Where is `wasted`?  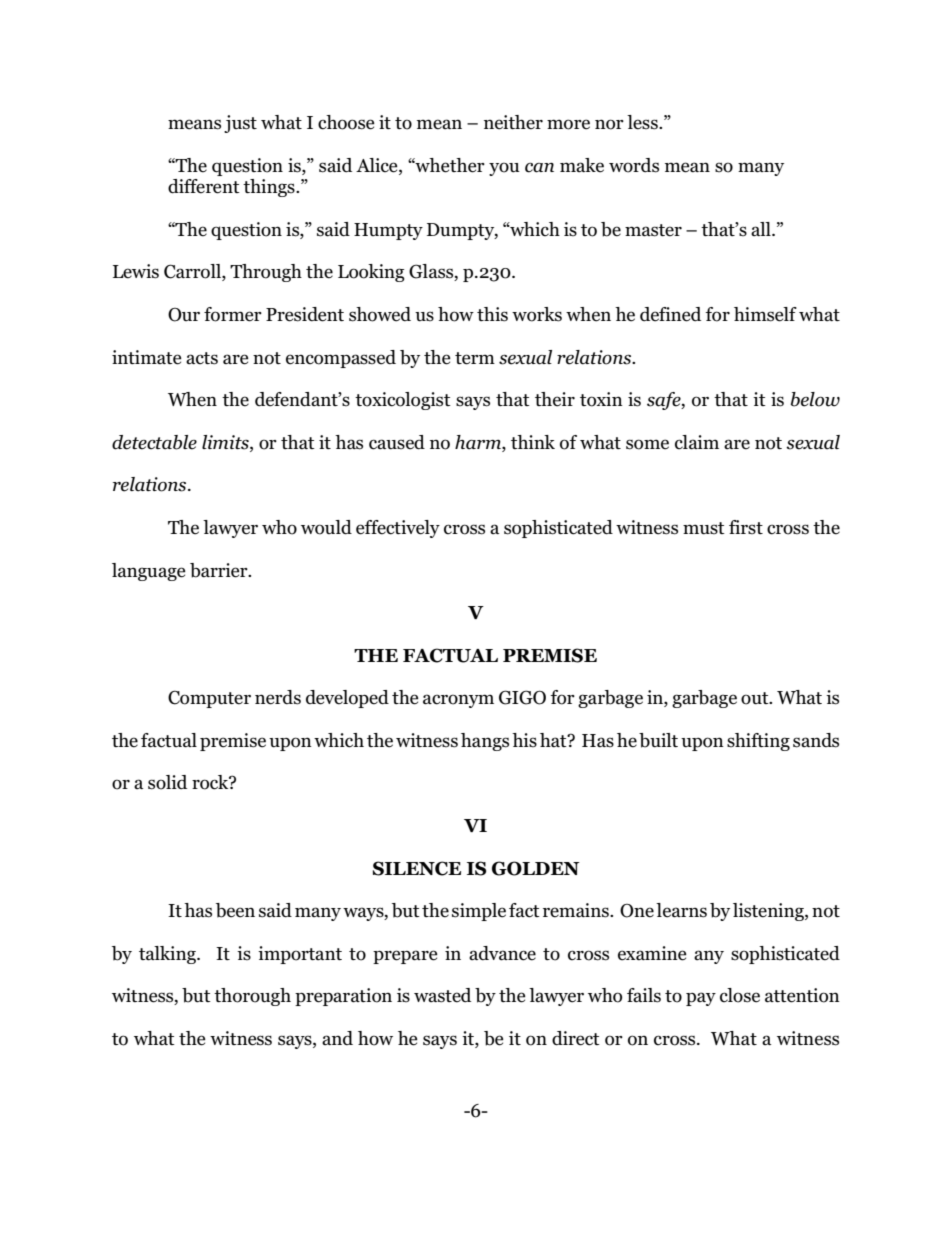 wasted is located at coordinates (442, 995).
